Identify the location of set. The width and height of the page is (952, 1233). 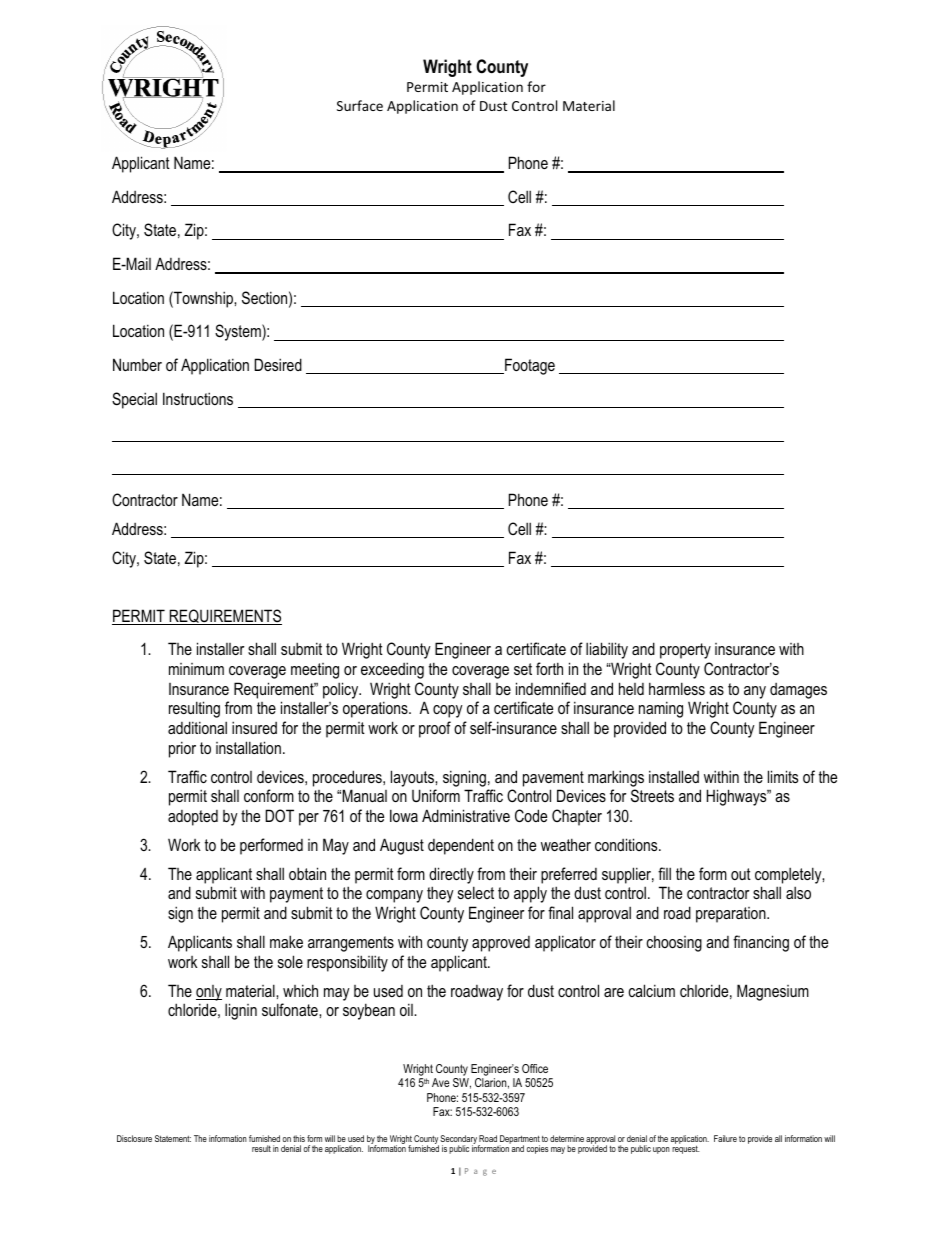
(523, 669).
